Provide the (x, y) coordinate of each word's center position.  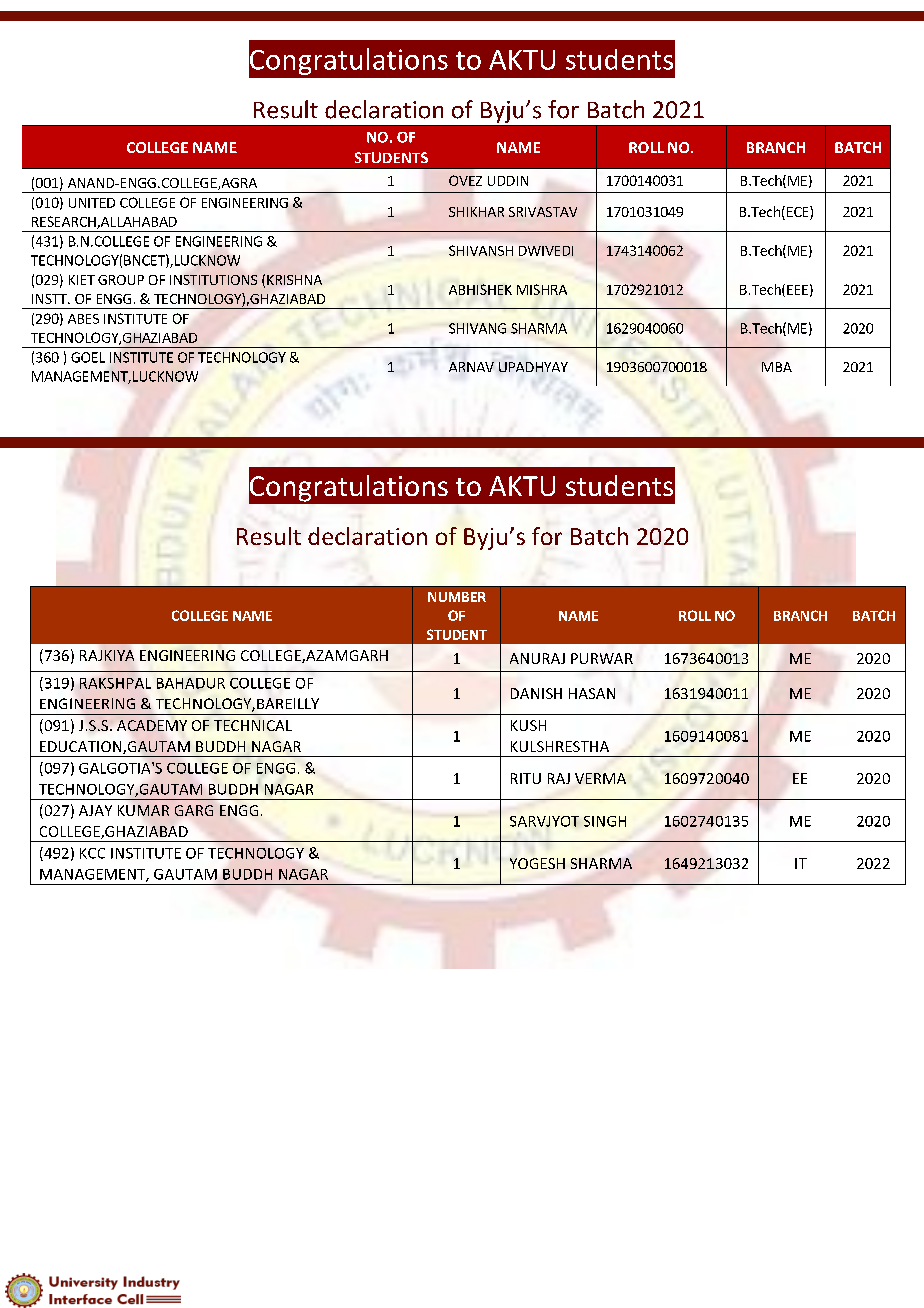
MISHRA (542, 289)
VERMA (600, 778)
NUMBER (457, 597)
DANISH (536, 693)
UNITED (92, 203)
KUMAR (143, 810)
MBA (777, 367)
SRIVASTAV (543, 212)
